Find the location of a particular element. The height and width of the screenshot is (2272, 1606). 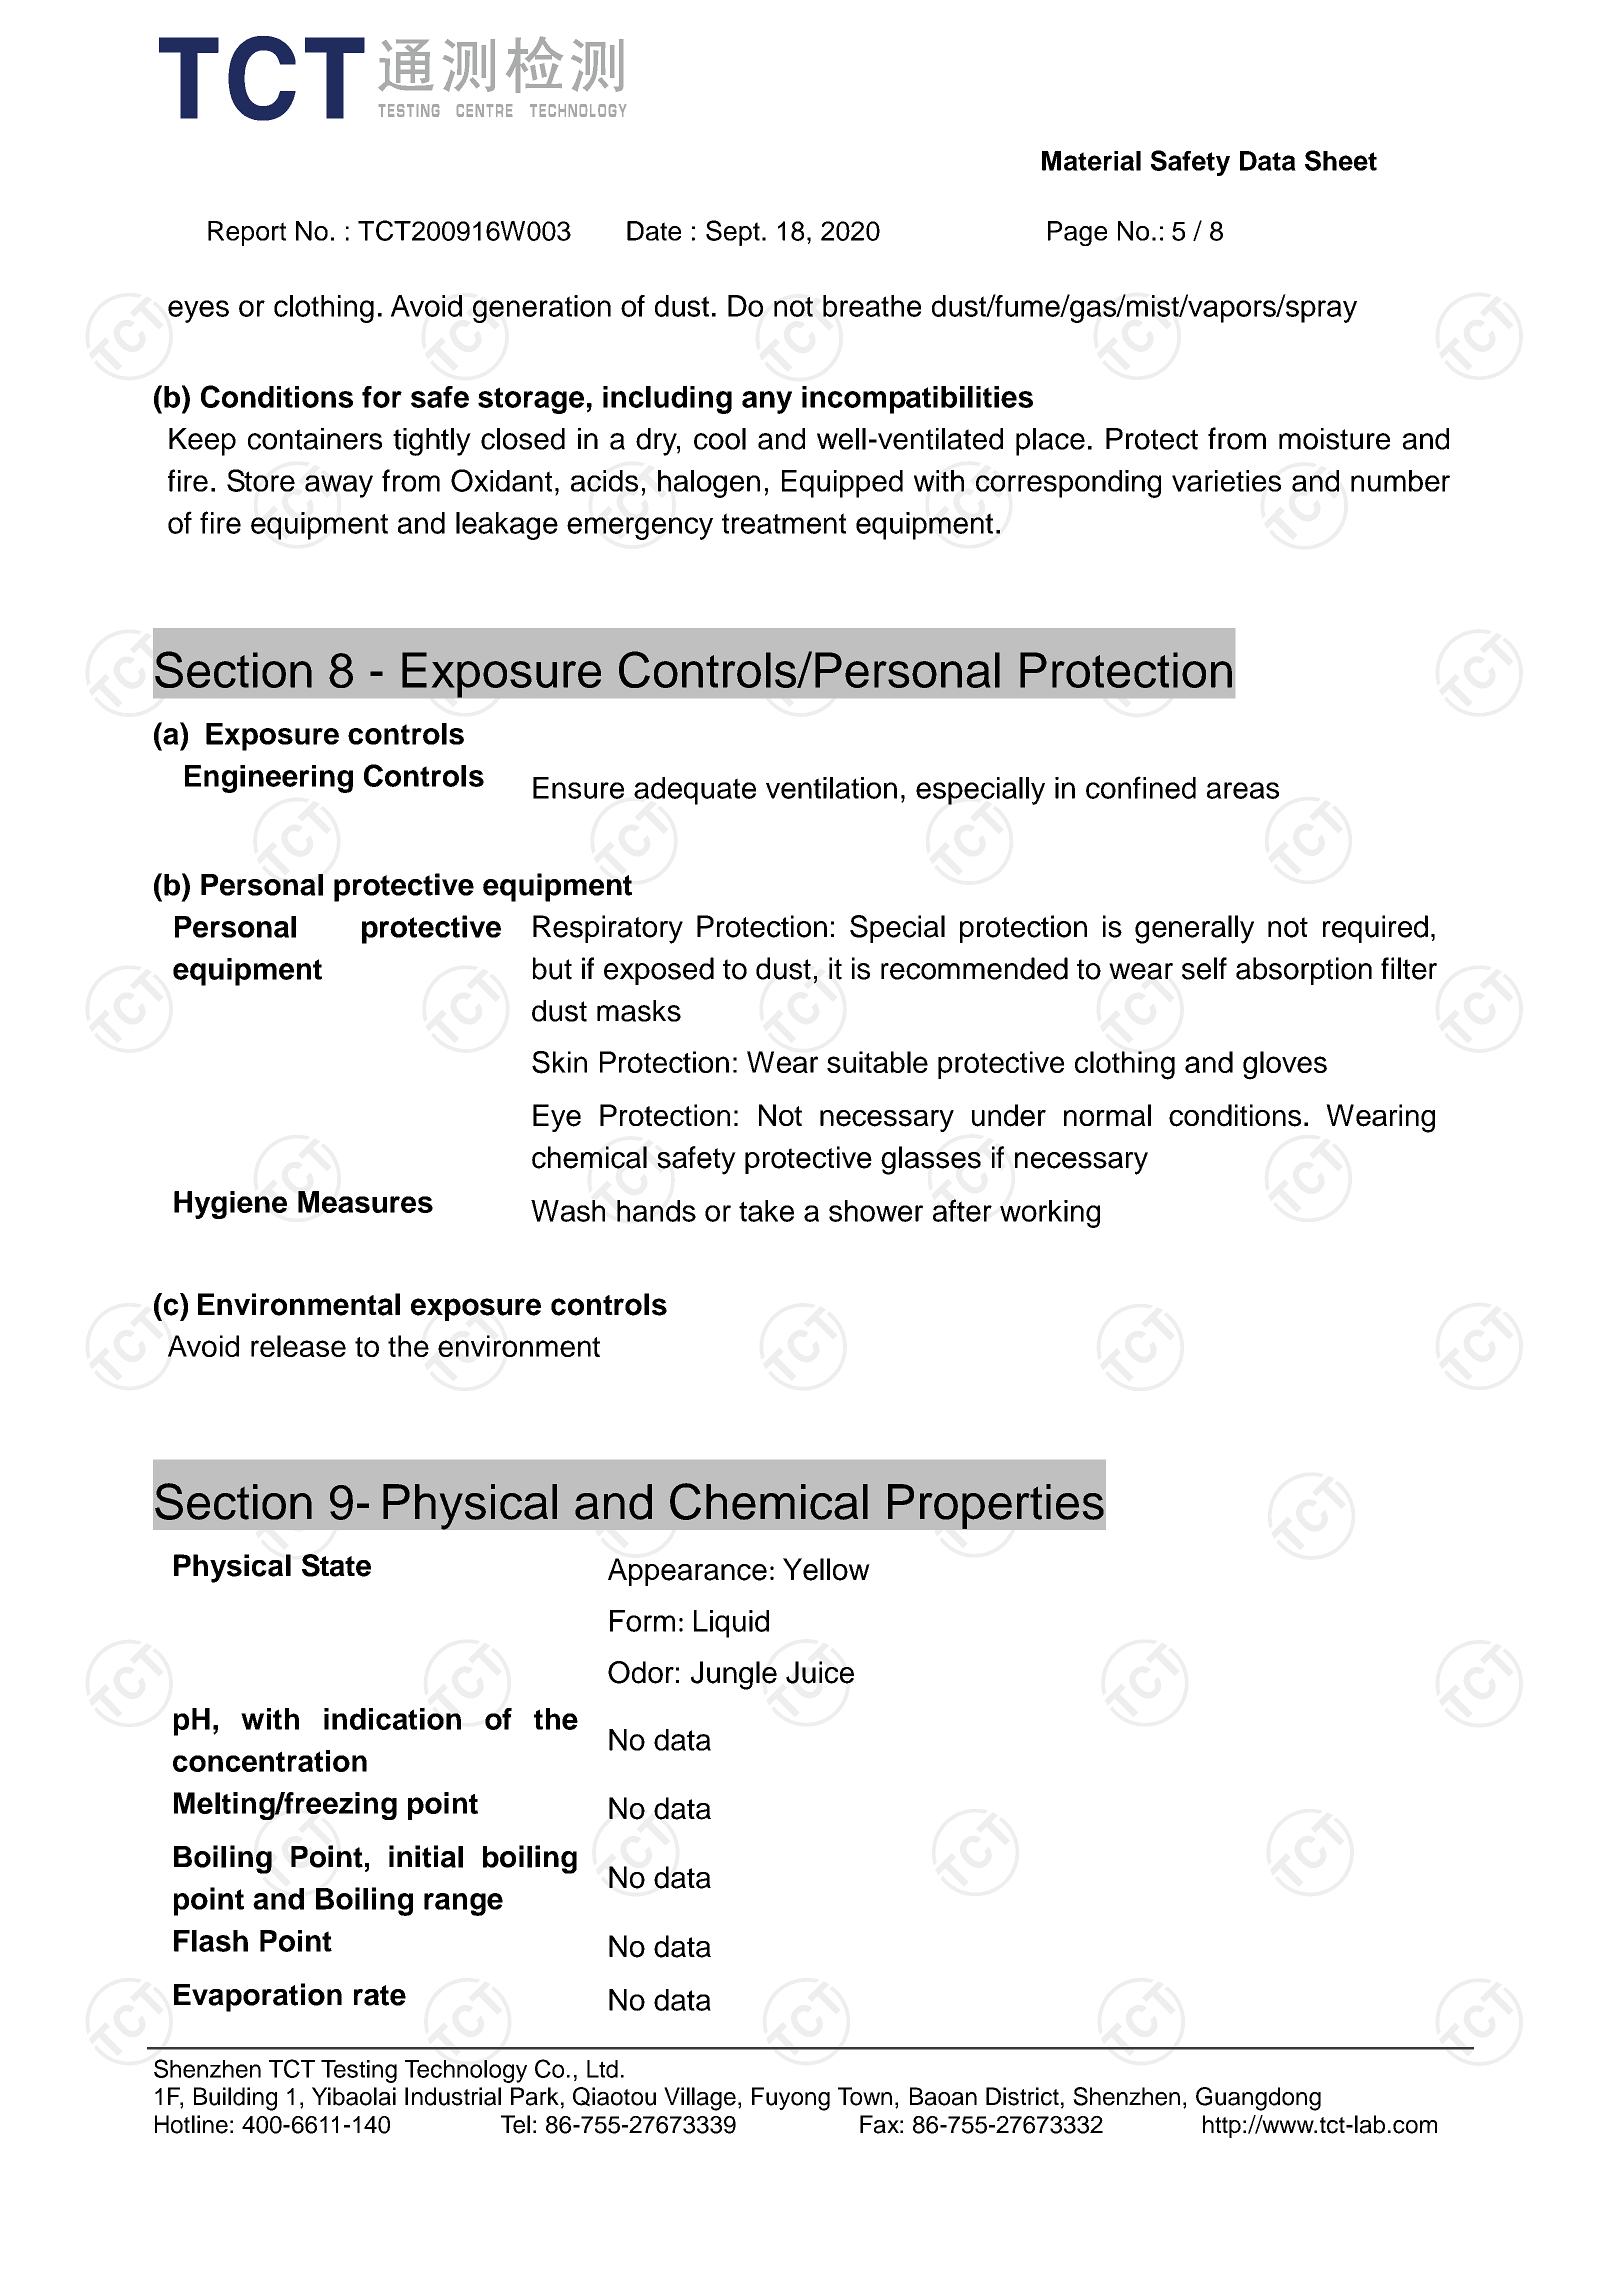

Testing is located at coordinates (359, 2071).
